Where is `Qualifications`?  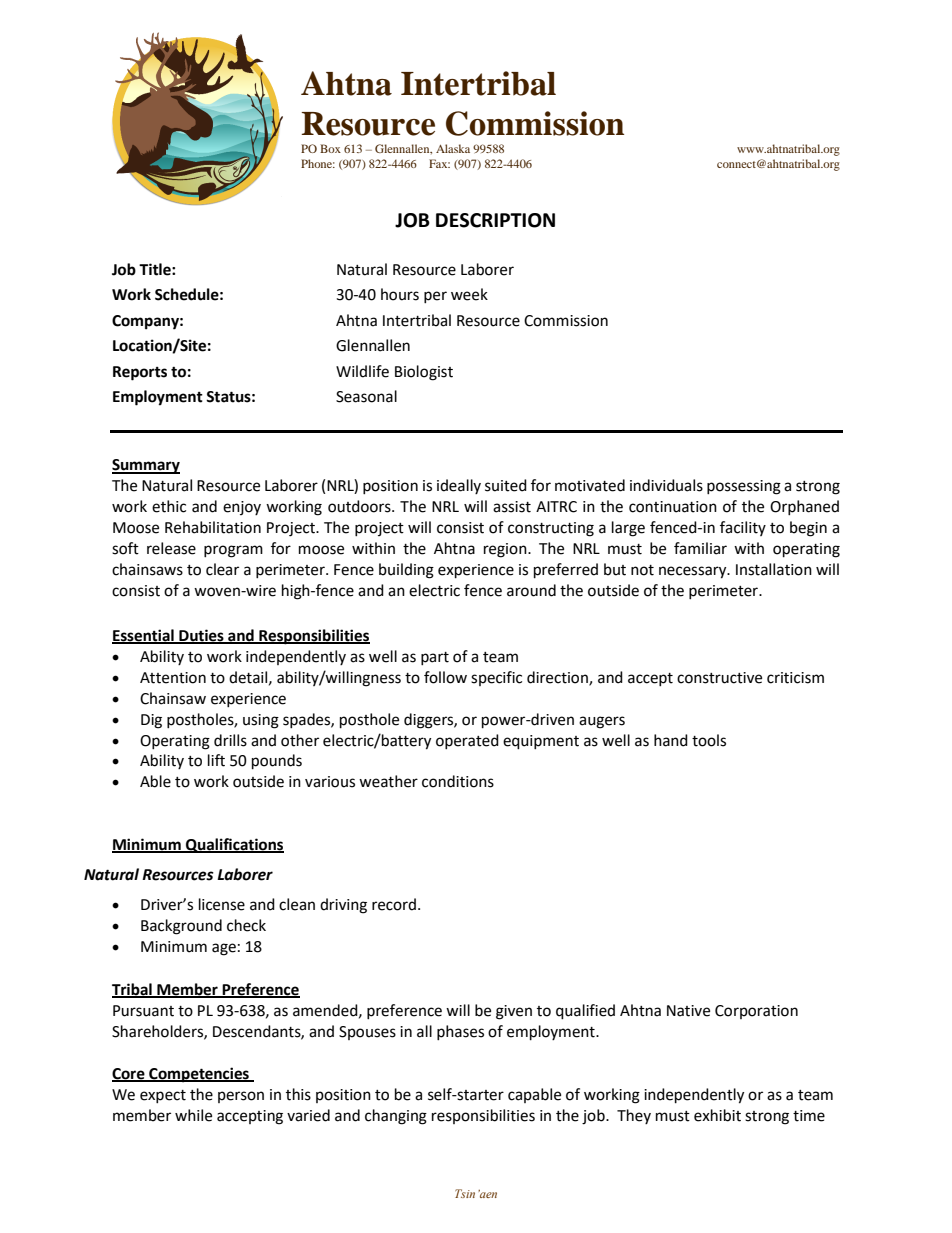
Qualifications is located at coordinates (234, 845).
